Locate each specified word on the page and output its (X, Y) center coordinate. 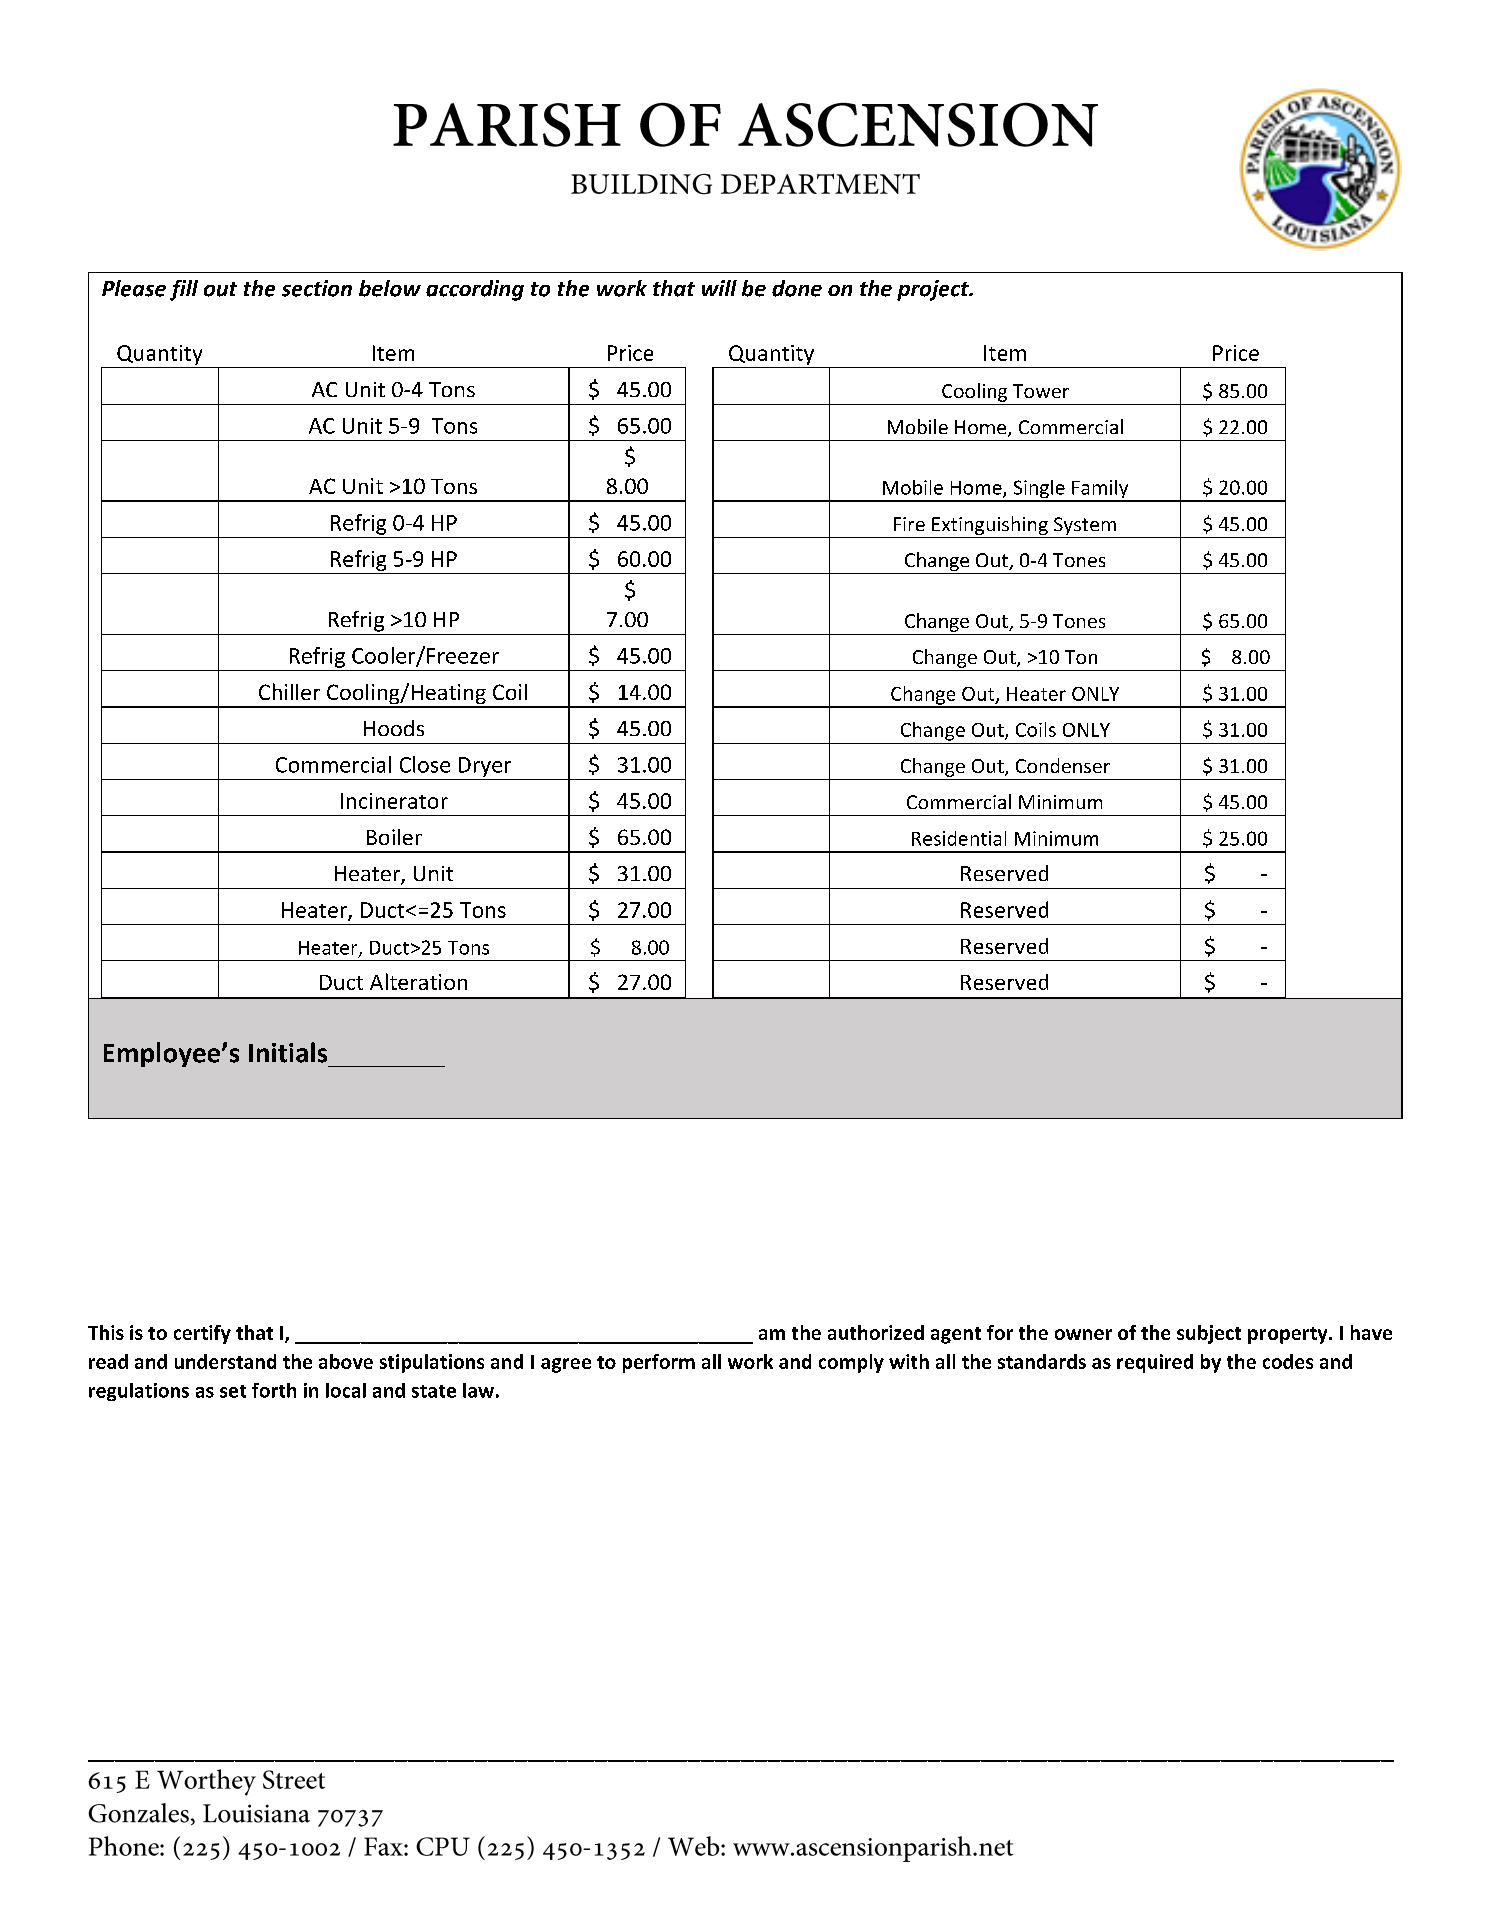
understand (225, 1361)
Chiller (289, 691)
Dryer (485, 767)
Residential (959, 838)
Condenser (1063, 765)
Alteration (418, 981)
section (317, 288)
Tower (1041, 391)
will (719, 288)
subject (1209, 1334)
